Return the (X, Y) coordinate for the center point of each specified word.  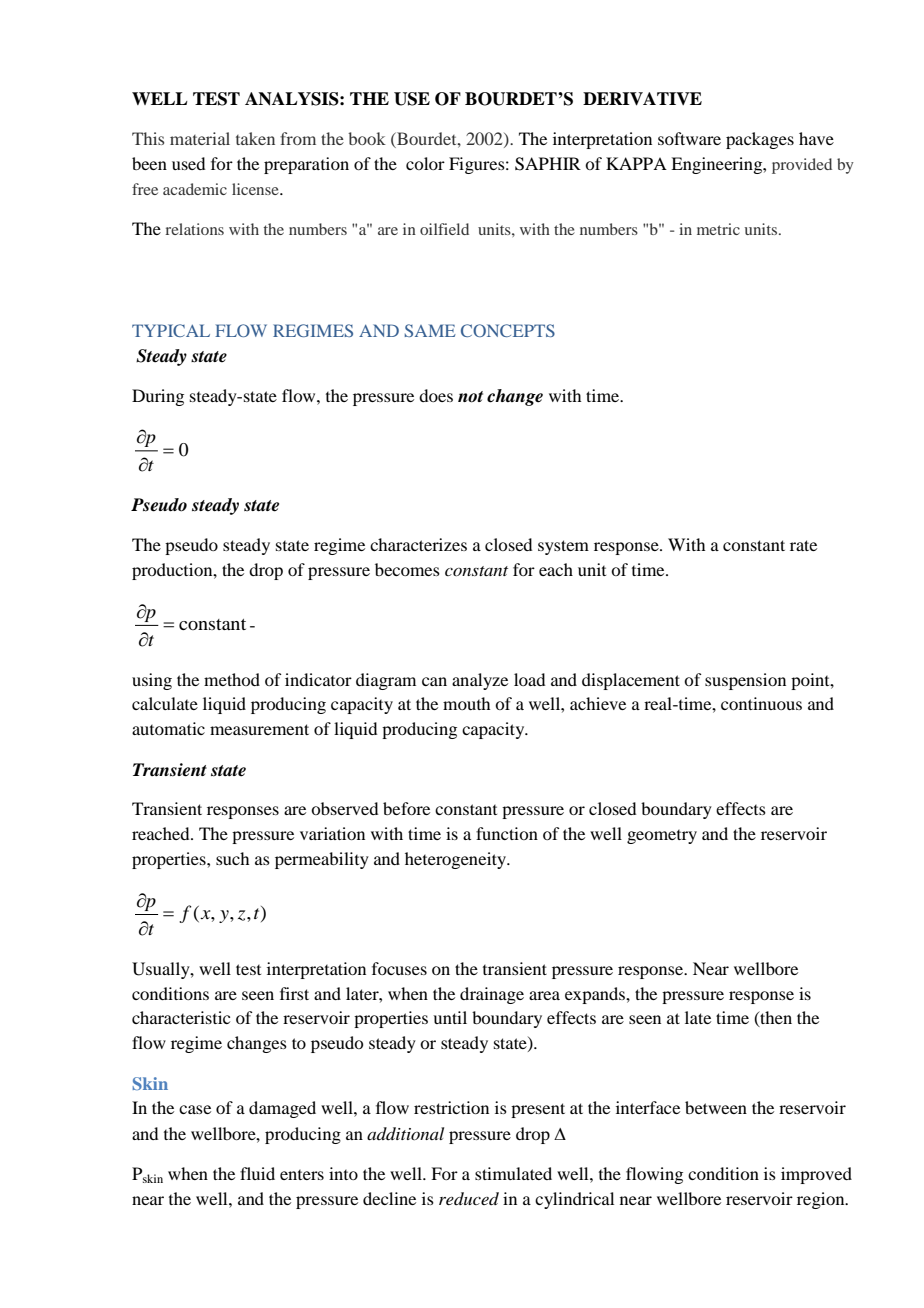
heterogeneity (457, 860)
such (232, 858)
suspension (745, 681)
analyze (480, 681)
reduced (469, 1198)
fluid (257, 1173)
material (200, 138)
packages (760, 140)
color (425, 163)
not (470, 397)
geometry (662, 837)
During (158, 397)
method (232, 679)
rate (803, 545)
